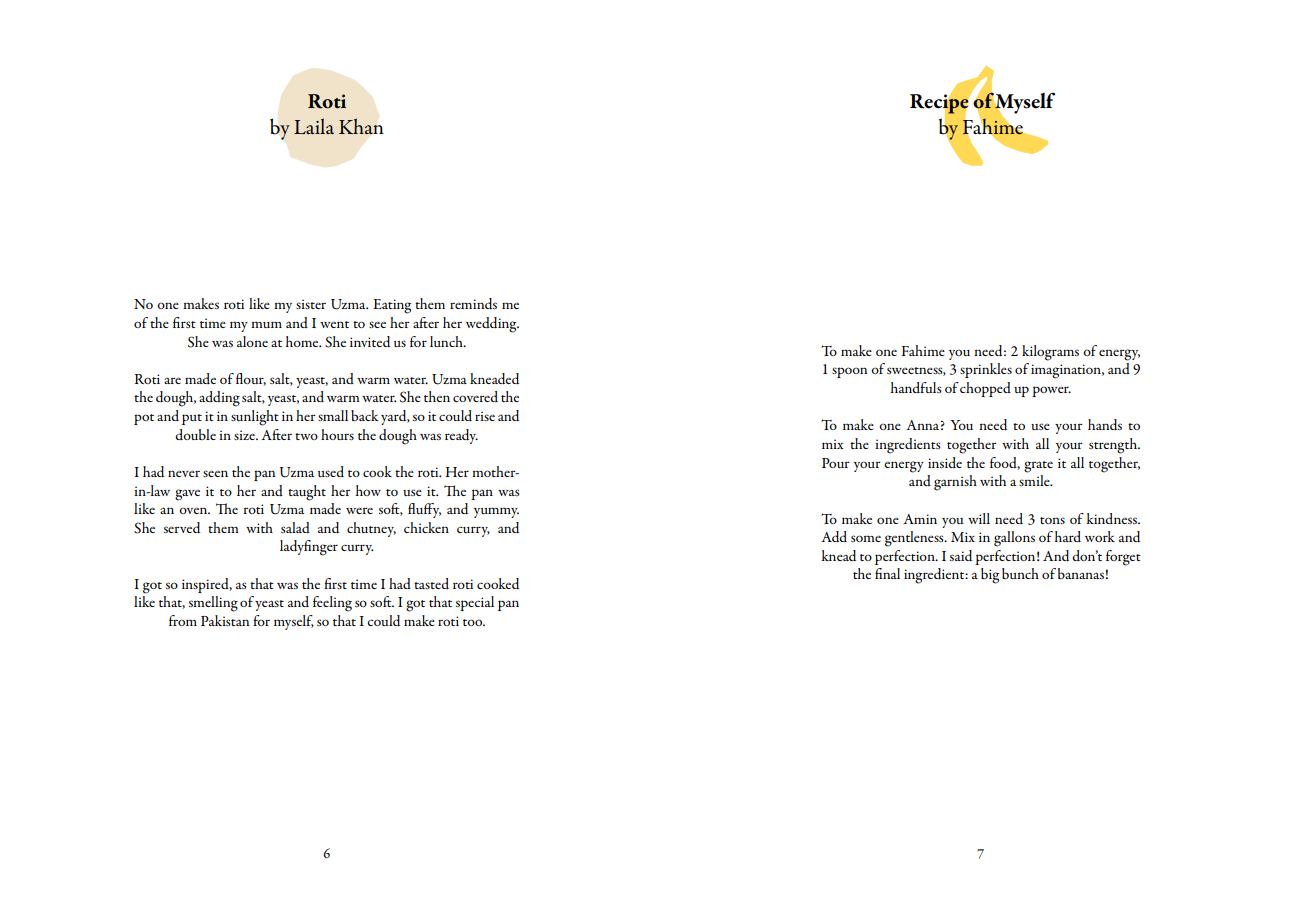  Describe the element at coordinates (361, 126) in the screenshot. I see `Khan` at that location.
